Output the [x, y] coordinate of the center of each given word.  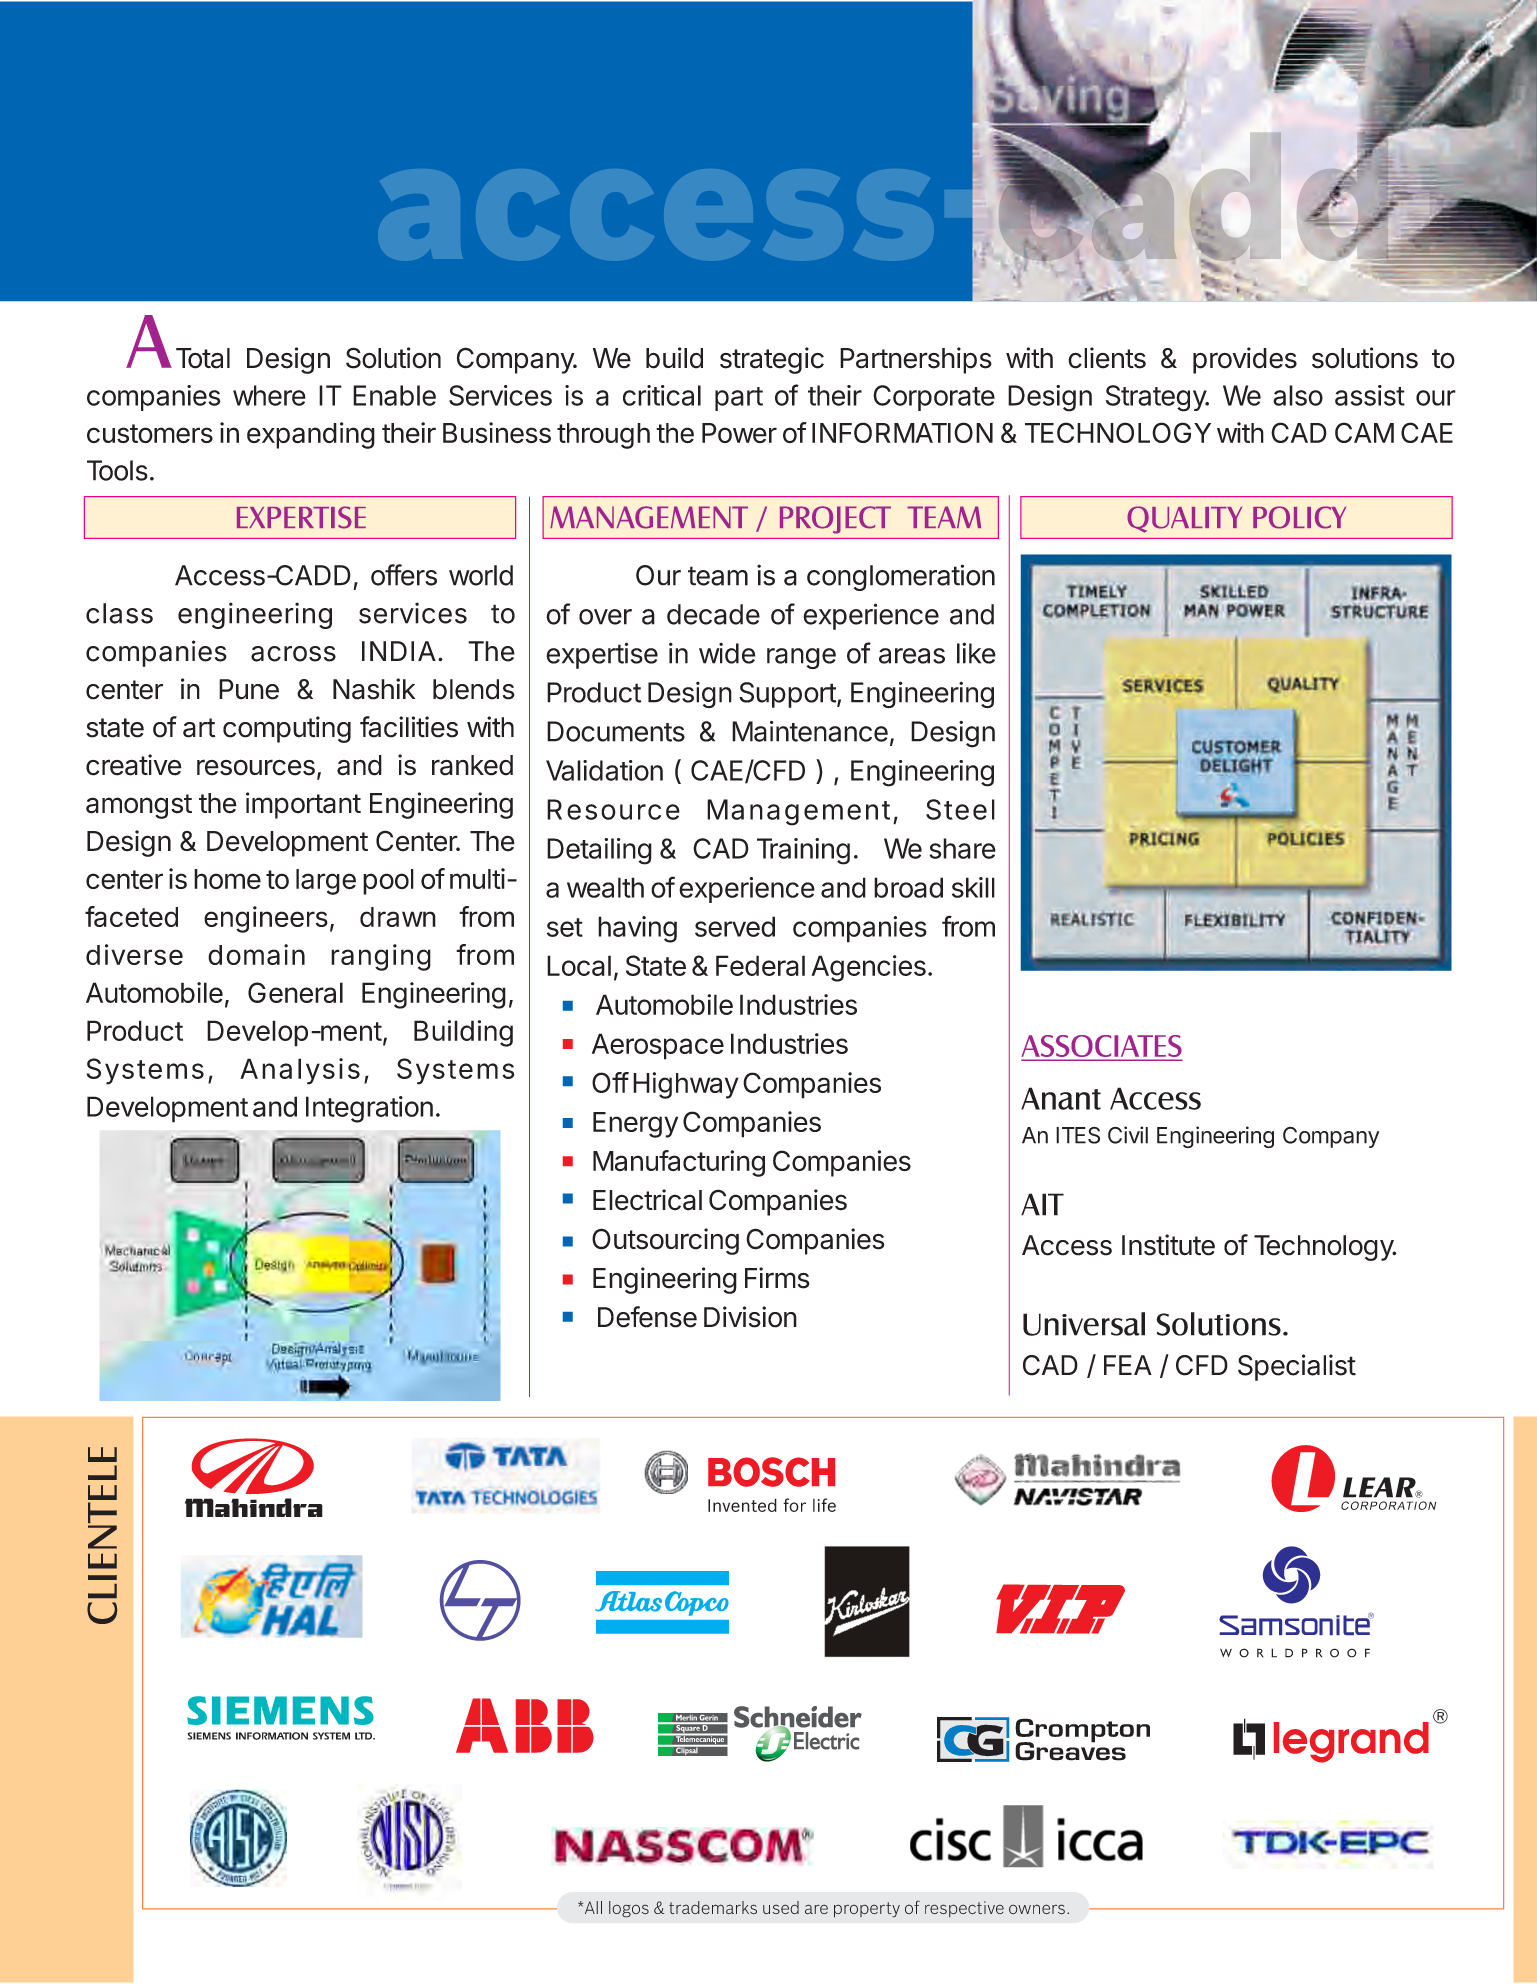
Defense [647, 1317]
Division [750, 1317]
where [269, 395]
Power [739, 433]
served [735, 926]
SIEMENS [209, 1736]
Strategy [1157, 398]
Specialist [1297, 1367]
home [227, 879]
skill [973, 887]
